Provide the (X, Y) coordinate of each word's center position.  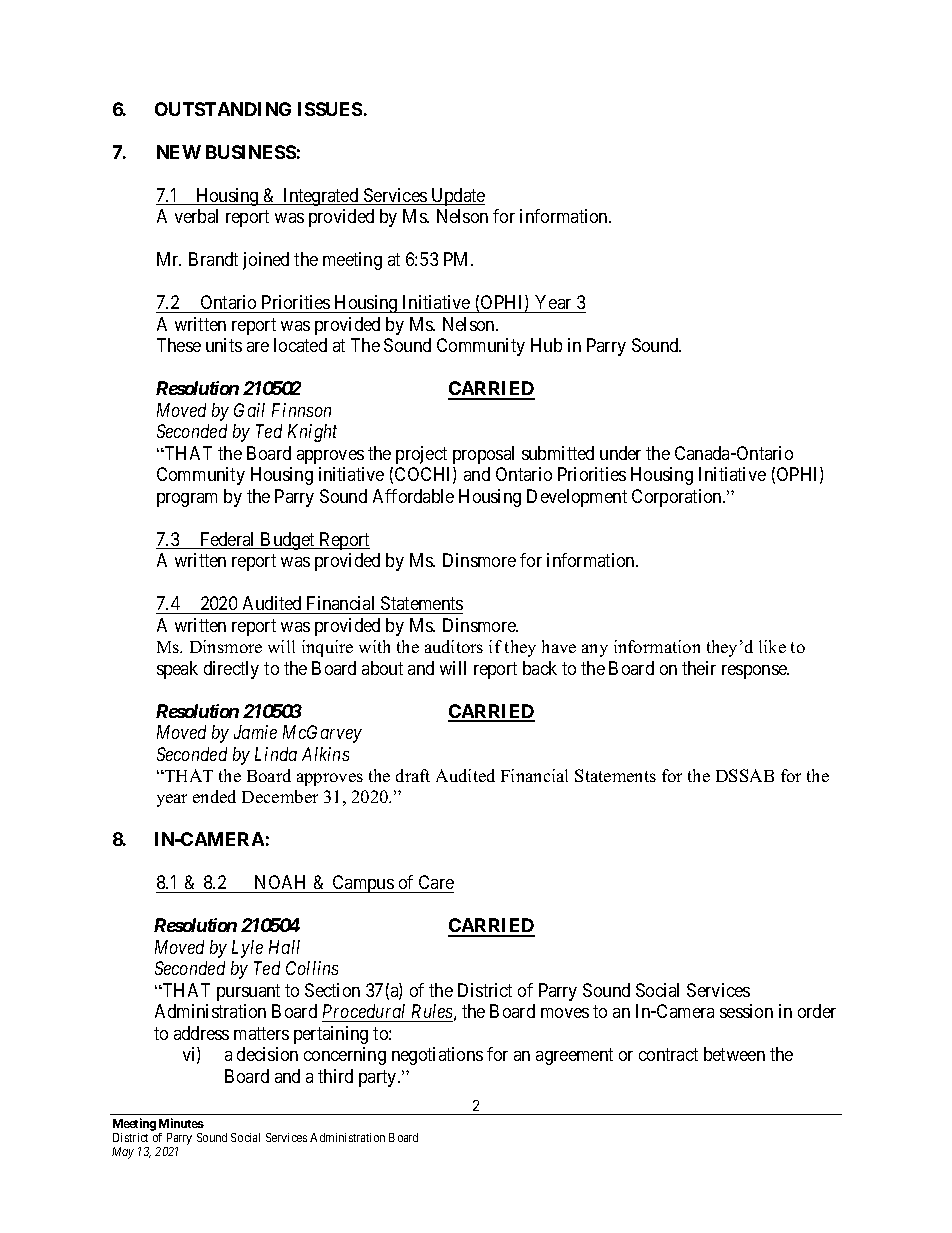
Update (457, 197)
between (734, 1054)
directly (231, 670)
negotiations (437, 1056)
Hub (546, 345)
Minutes (181, 1123)
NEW (179, 152)
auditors (454, 646)
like (772, 646)
